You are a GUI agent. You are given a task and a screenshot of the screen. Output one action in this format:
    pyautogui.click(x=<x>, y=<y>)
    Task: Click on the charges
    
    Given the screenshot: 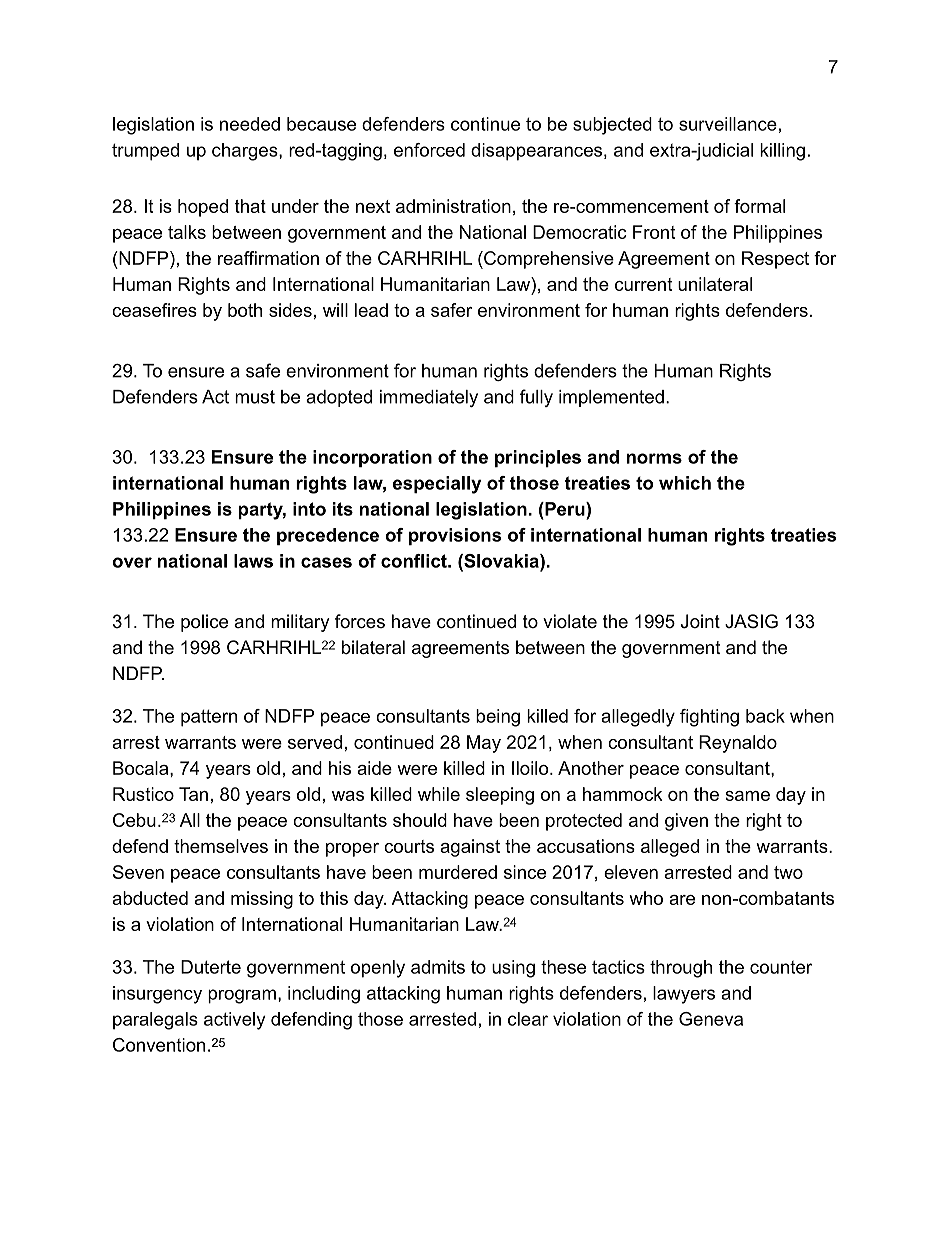 What is the action you would take?
    pyautogui.click(x=246, y=152)
